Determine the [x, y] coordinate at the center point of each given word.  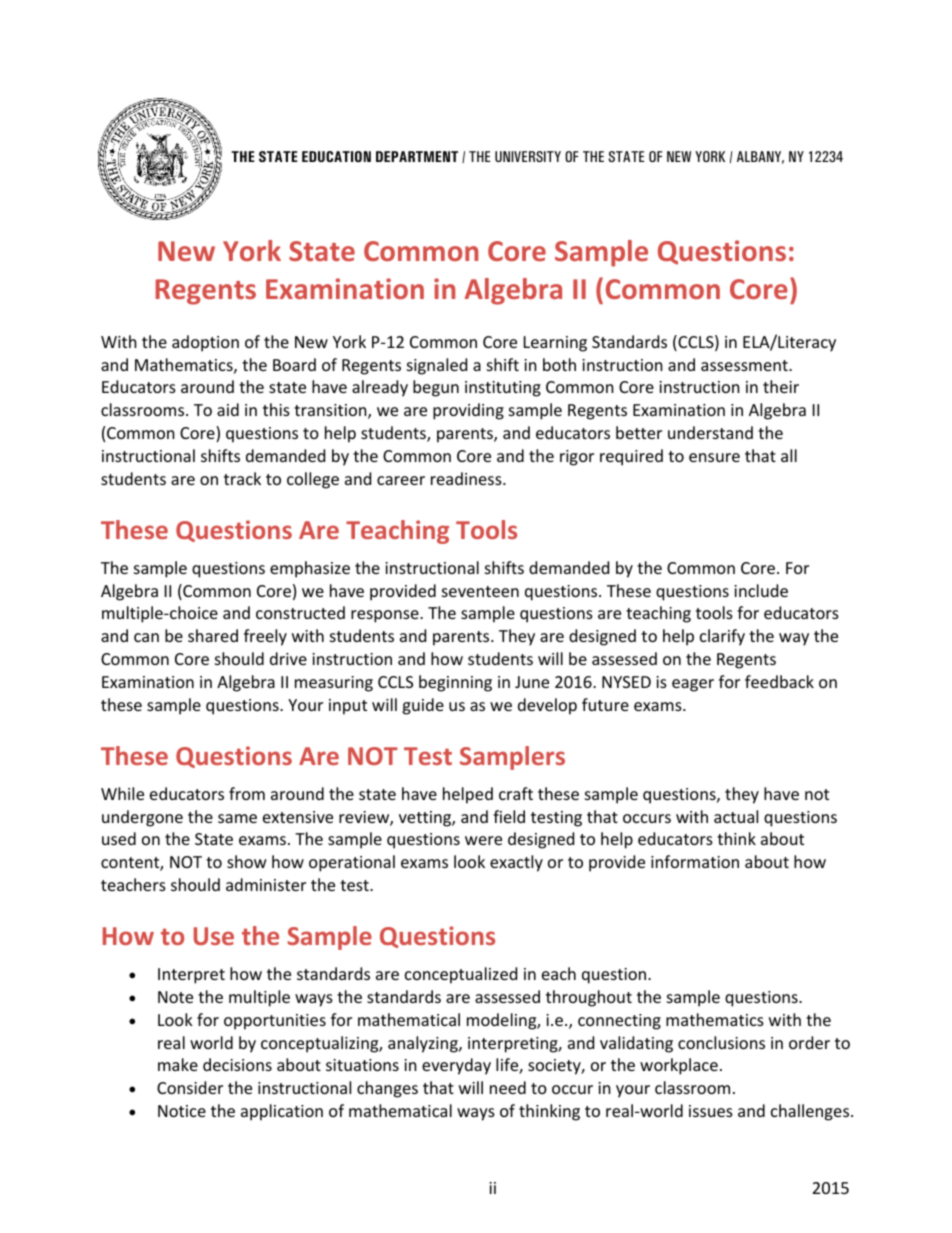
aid [228, 409]
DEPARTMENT [417, 156]
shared [213, 635]
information [695, 861]
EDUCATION [336, 156]
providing [468, 411]
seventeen [480, 591]
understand [710, 432]
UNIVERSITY [528, 156]
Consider [190, 1087]
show [247, 861]
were [483, 840]
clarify [722, 637]
